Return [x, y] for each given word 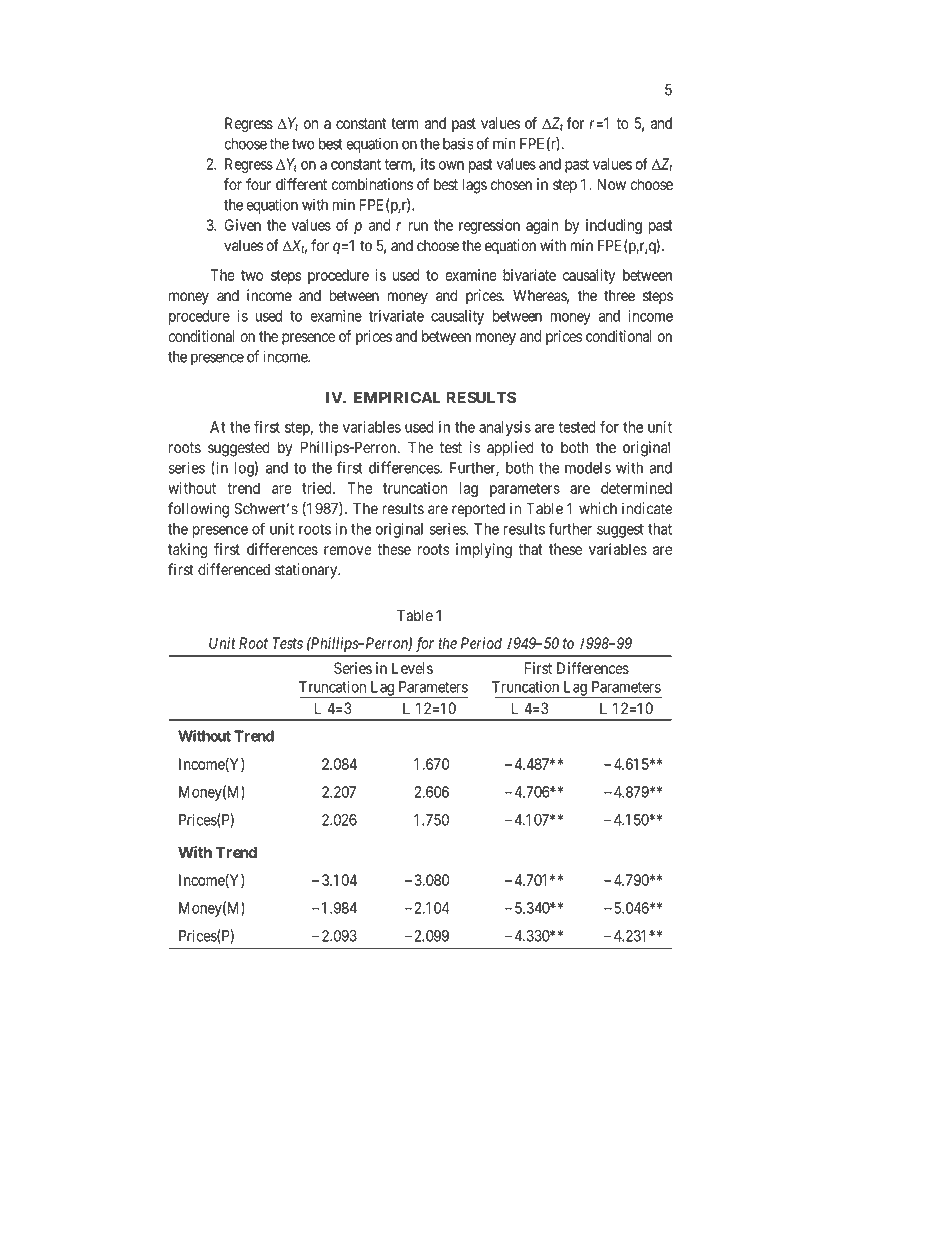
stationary [307, 571]
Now [611, 184]
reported [478, 510]
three [619, 296]
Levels [412, 668]
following [198, 510]
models [588, 468]
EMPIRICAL [397, 397]
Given [242, 225]
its [428, 164]
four [258, 184]
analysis [505, 428]
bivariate [529, 275]
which [598, 508]
